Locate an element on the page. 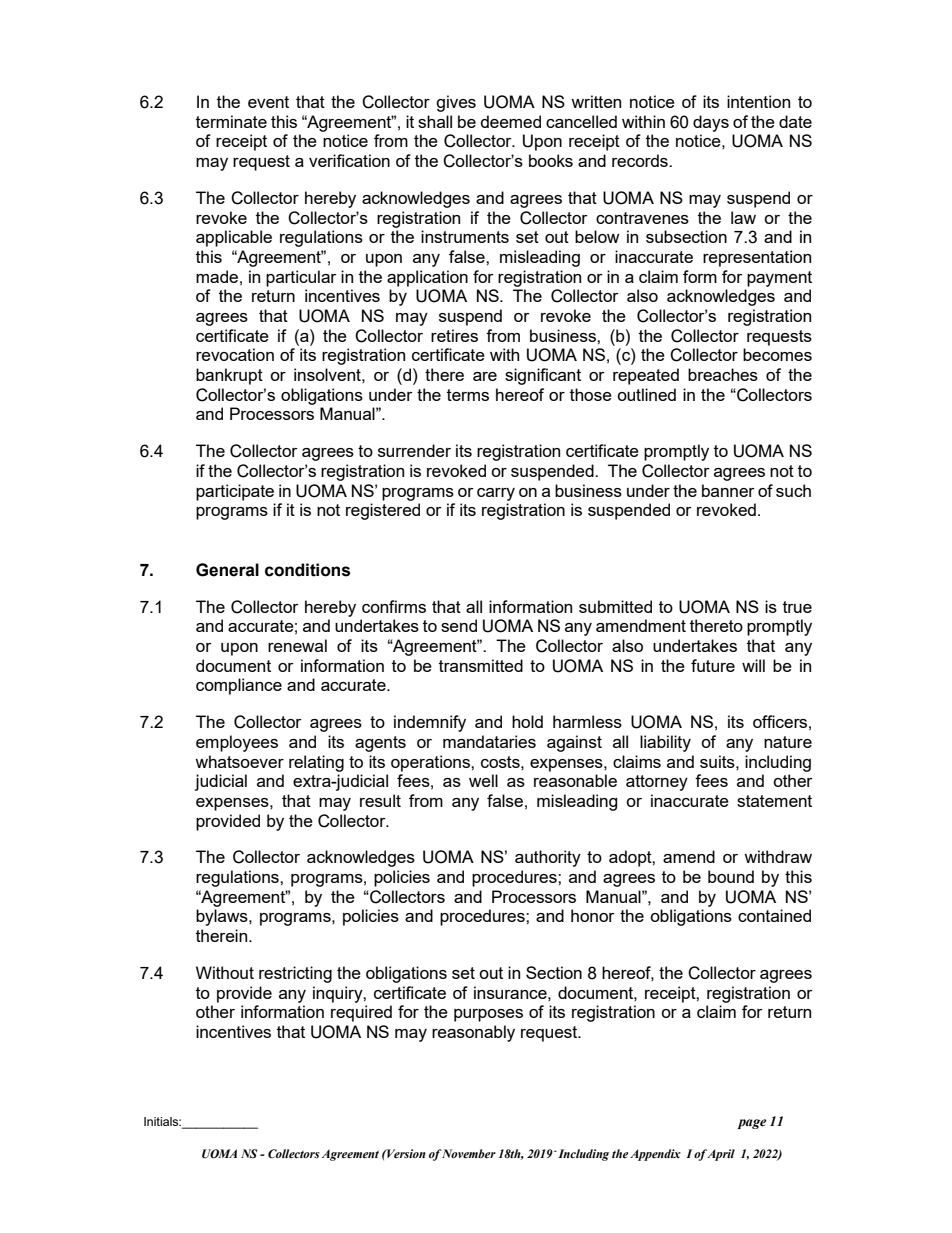  are is located at coordinates (485, 376).
